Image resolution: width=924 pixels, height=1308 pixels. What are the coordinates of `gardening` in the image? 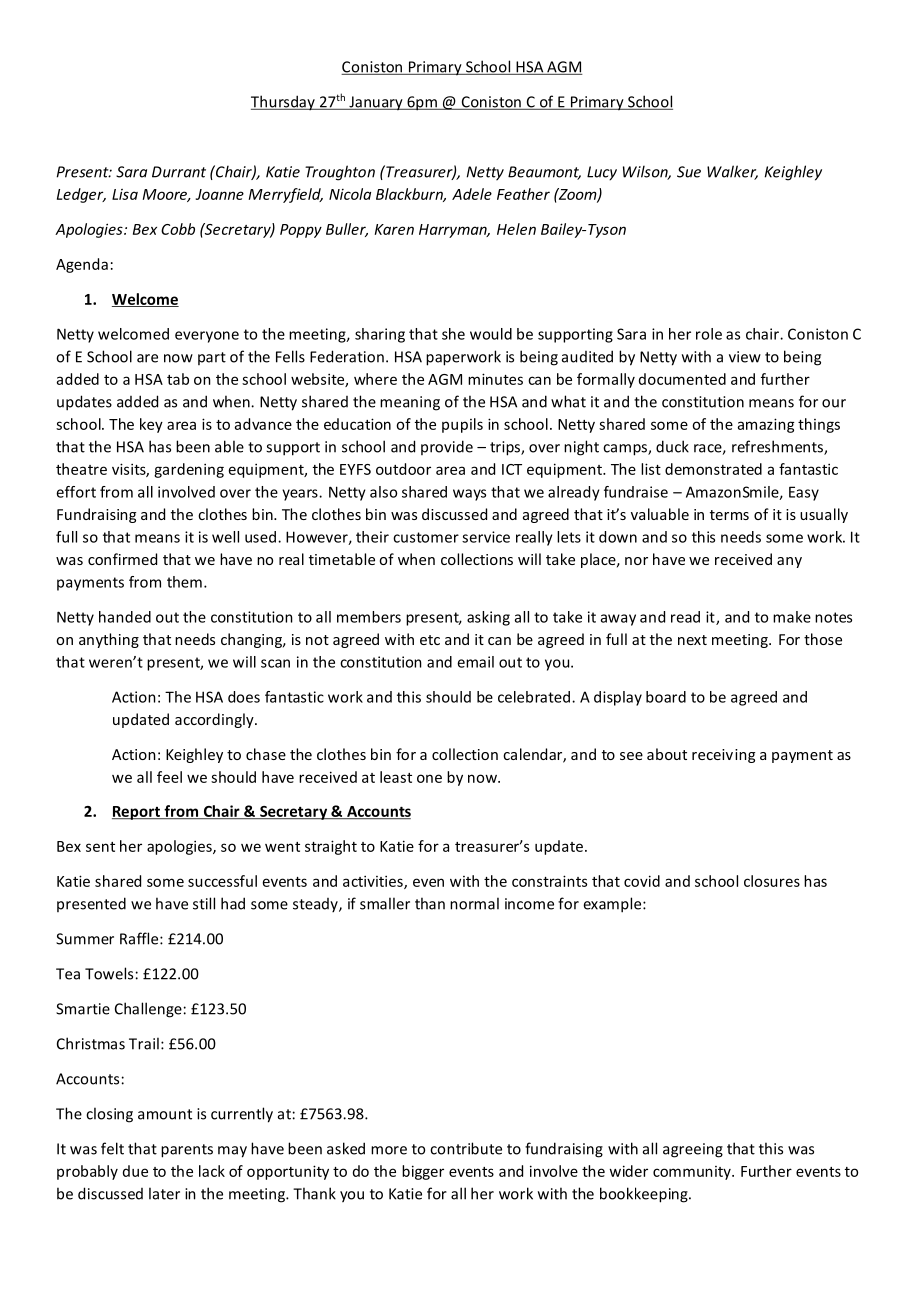 It's located at (189, 470).
